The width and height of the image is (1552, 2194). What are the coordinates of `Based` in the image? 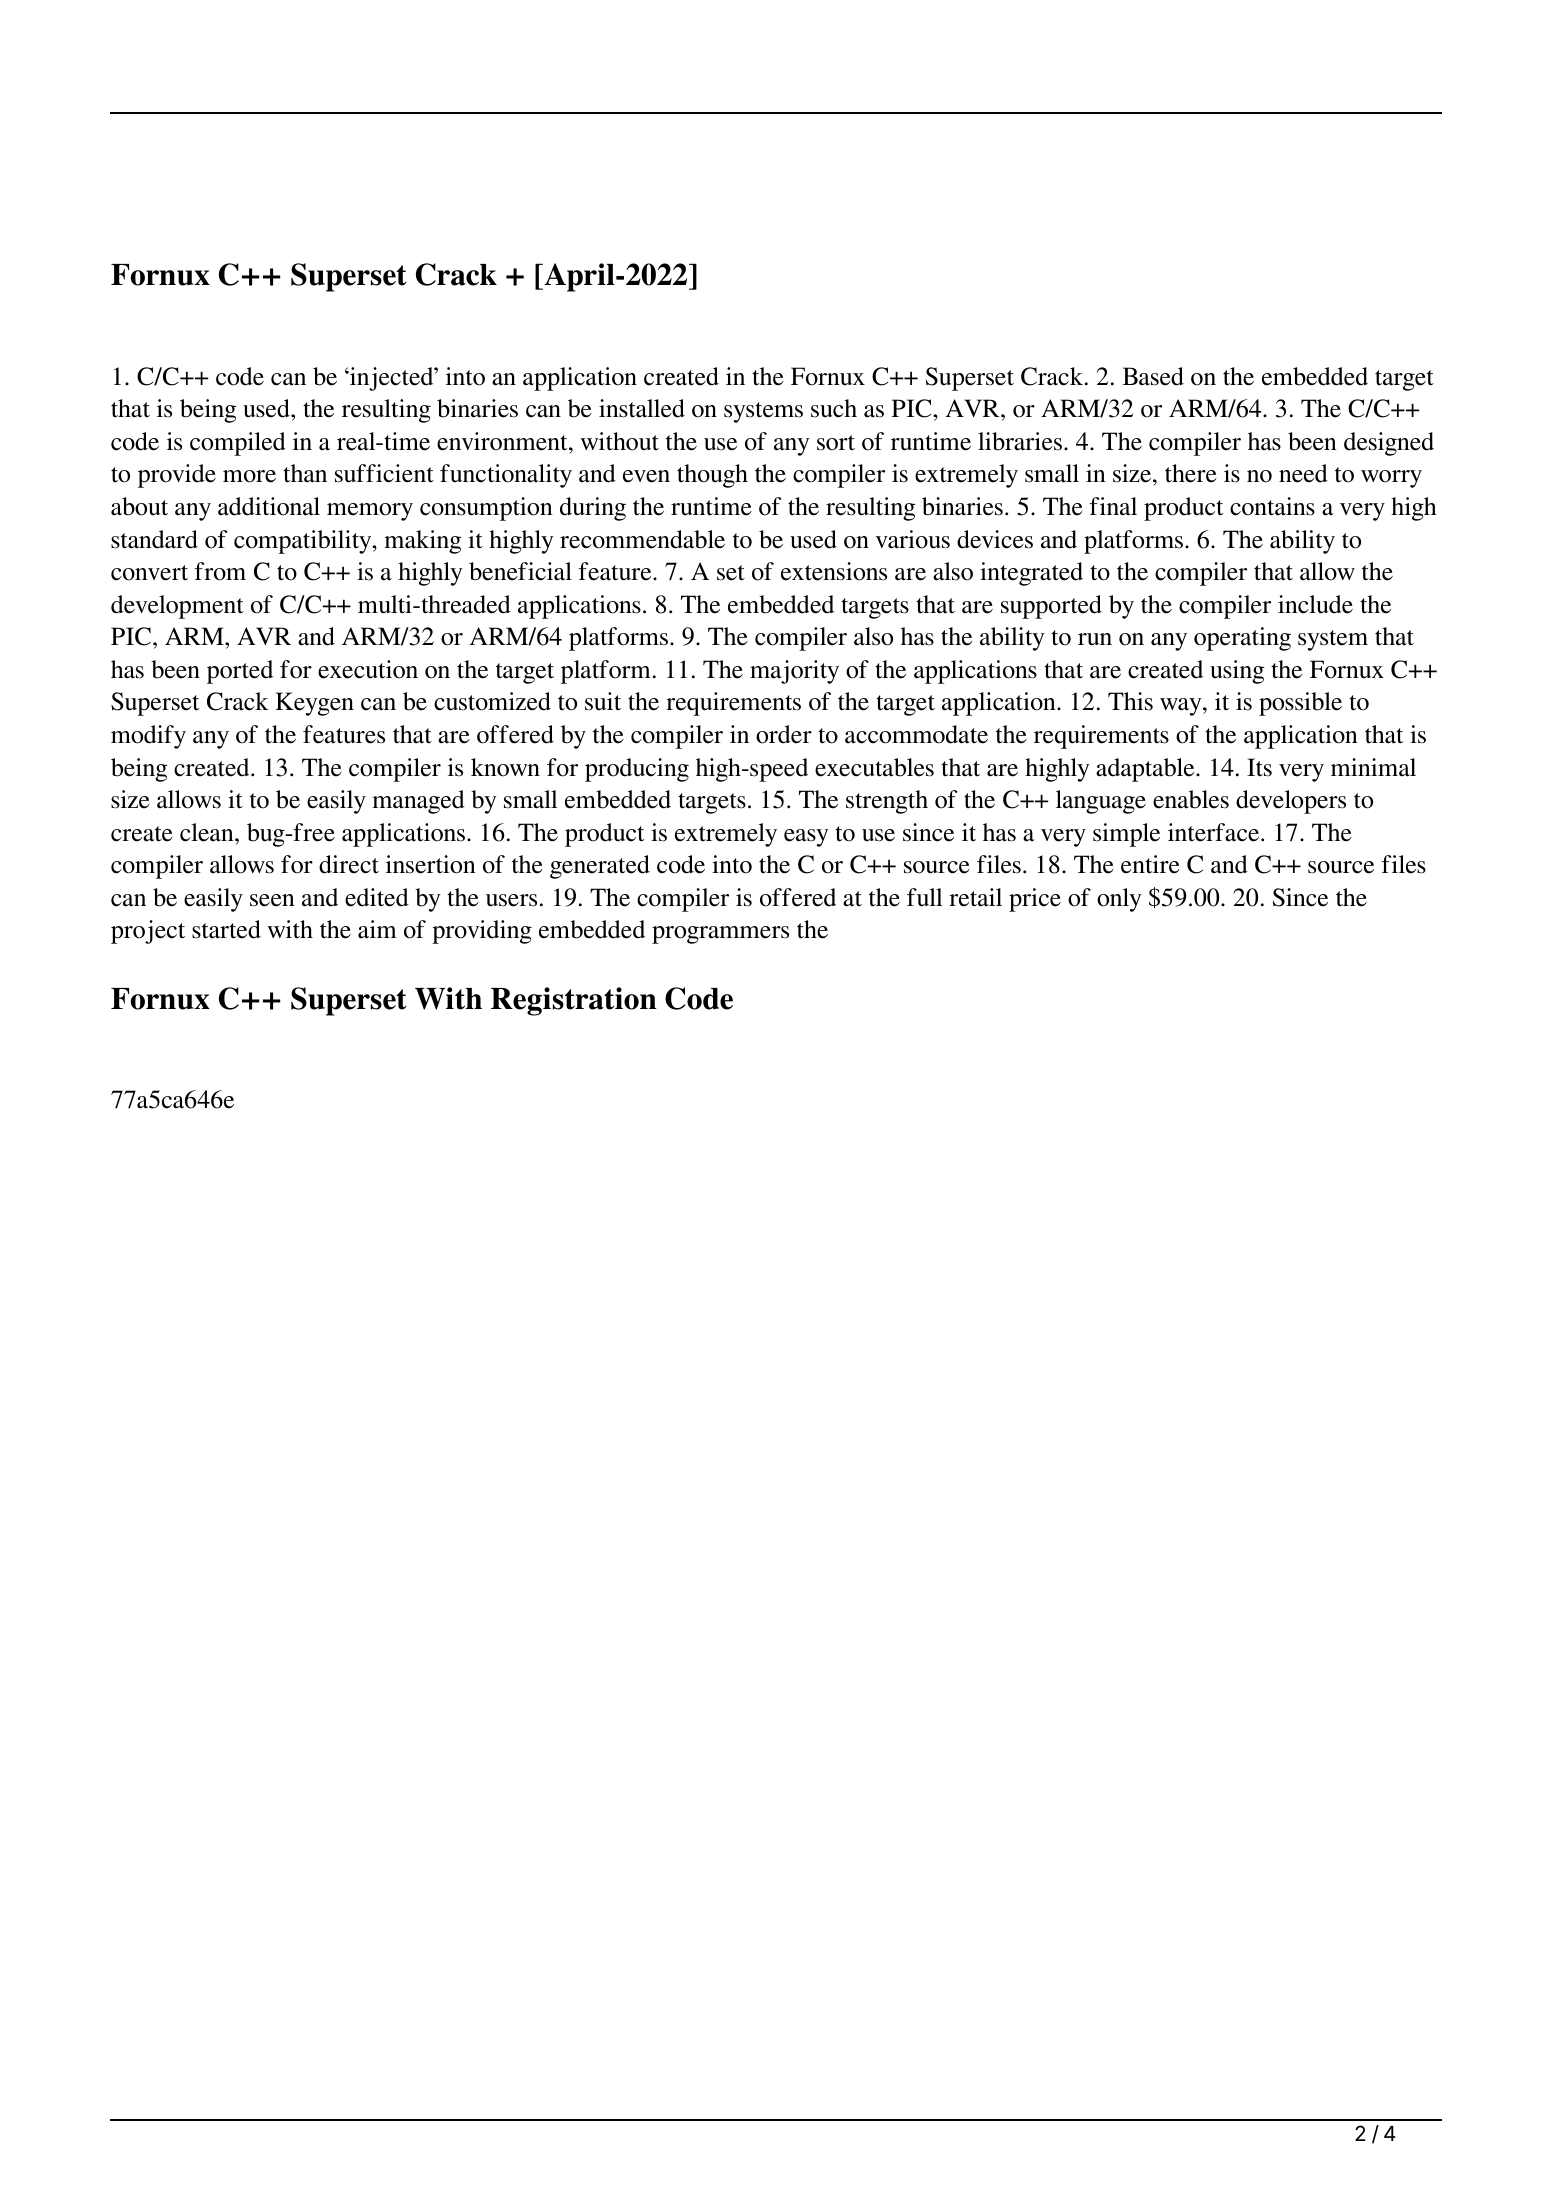 It's located at (1153, 376).
